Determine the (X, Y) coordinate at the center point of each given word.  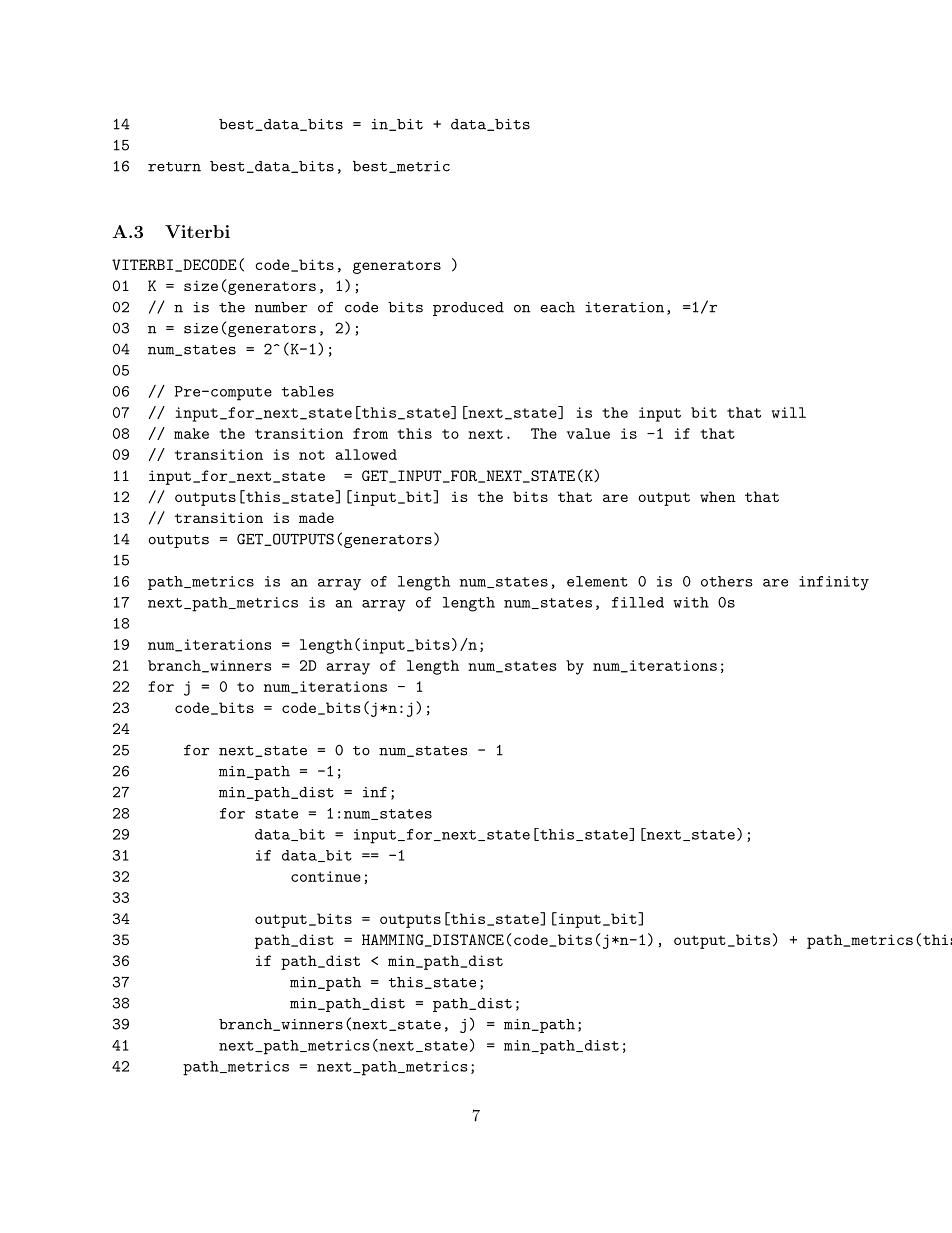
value (588, 433)
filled (638, 602)
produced (468, 309)
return (174, 167)
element (597, 581)
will (788, 412)
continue (326, 876)
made (316, 517)
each (557, 307)
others (727, 581)
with (691, 602)
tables (308, 391)
